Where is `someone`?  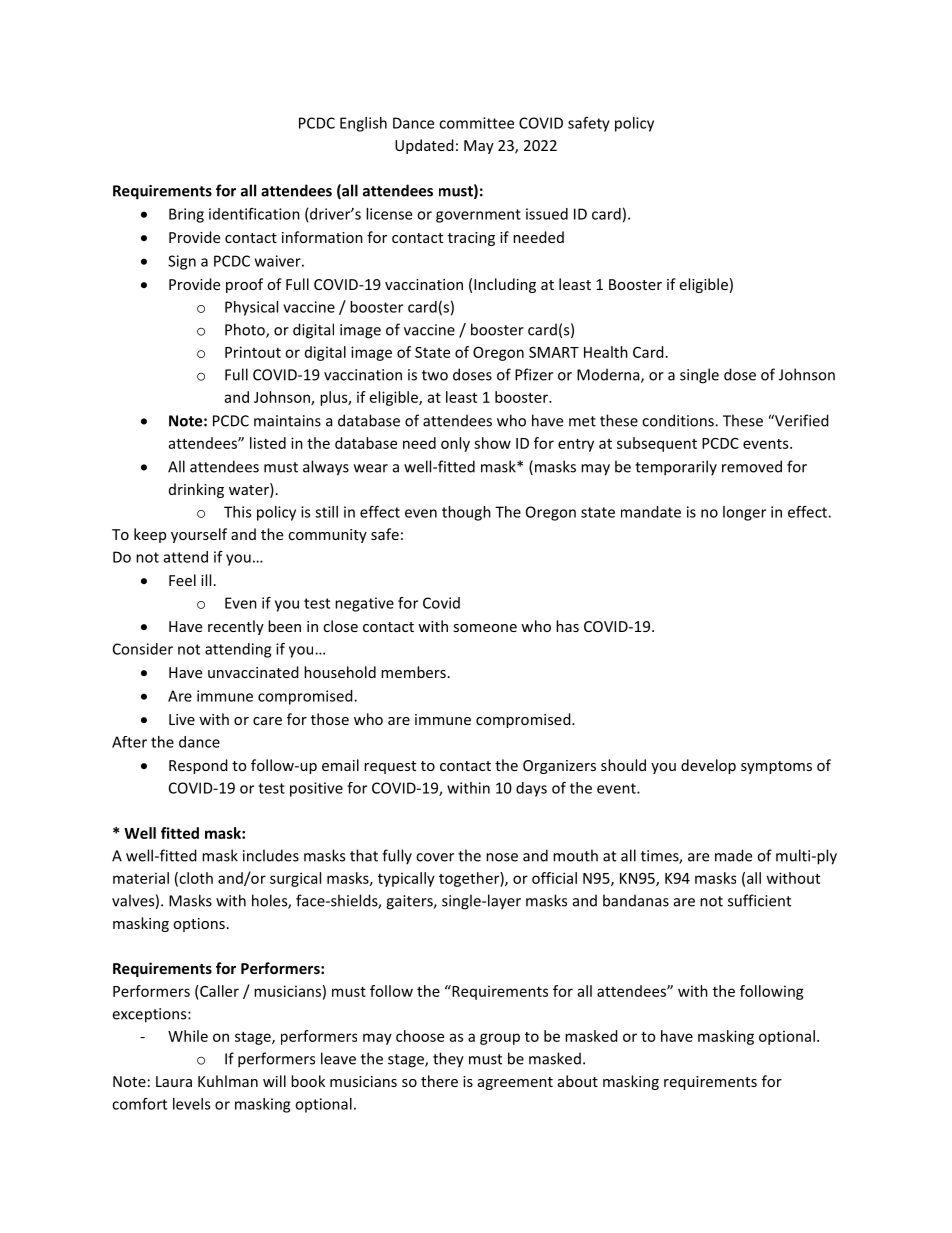 someone is located at coordinates (485, 628).
